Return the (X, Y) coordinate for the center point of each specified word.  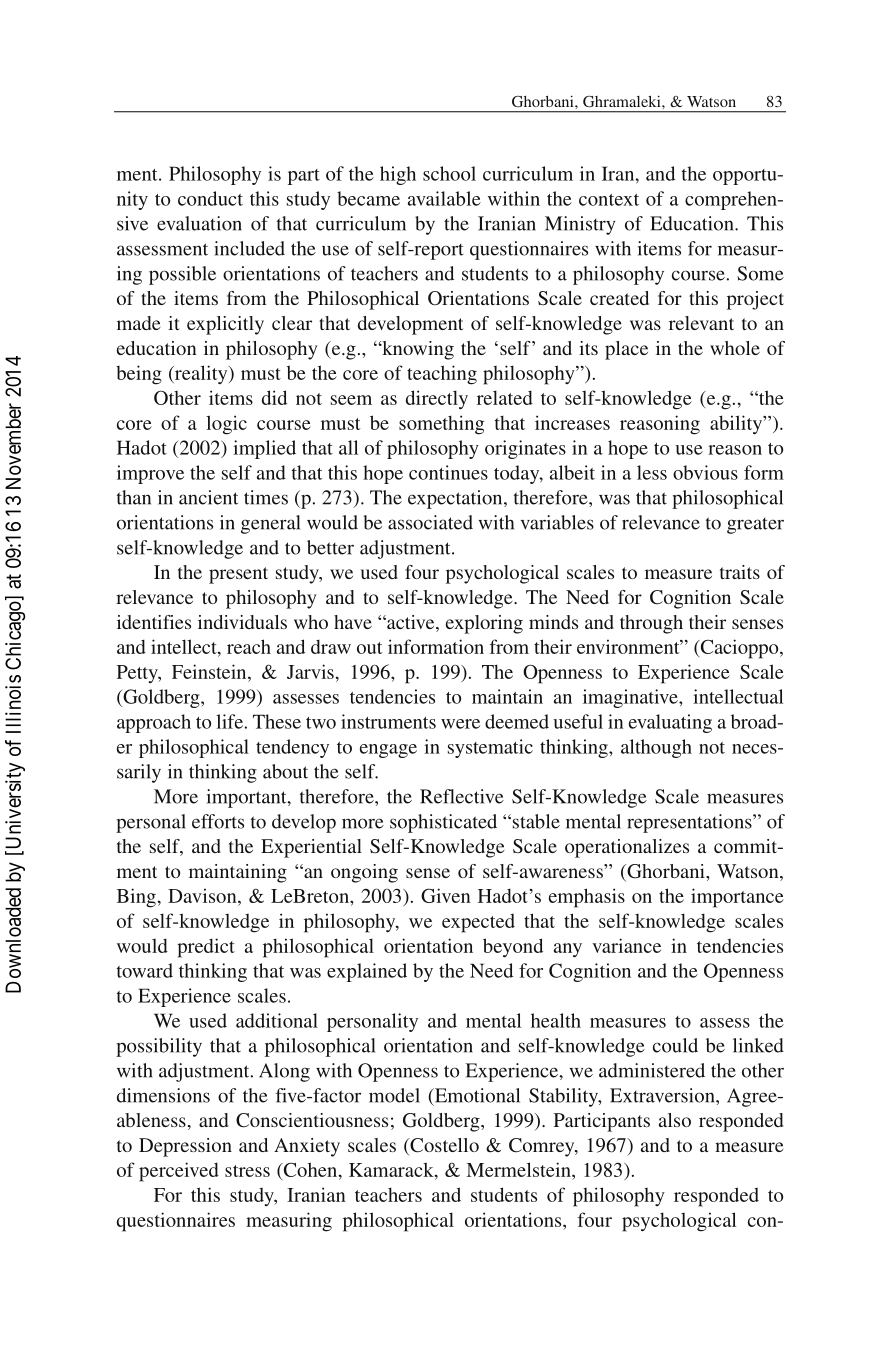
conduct (210, 198)
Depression (185, 1147)
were (460, 724)
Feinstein (210, 671)
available (444, 198)
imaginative (631, 698)
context (609, 200)
